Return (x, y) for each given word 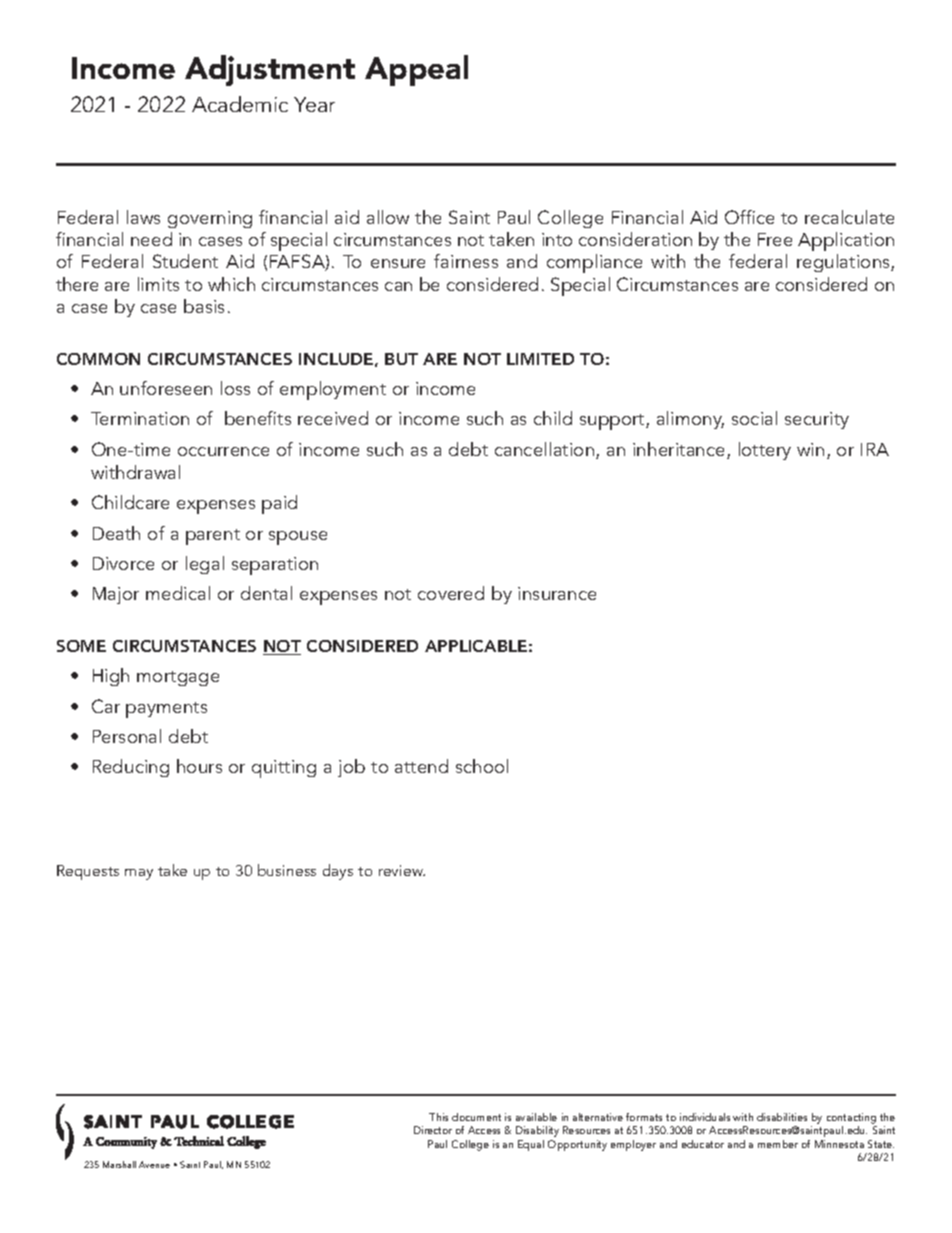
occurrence (223, 451)
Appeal (416, 70)
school (482, 766)
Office (749, 217)
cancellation (544, 449)
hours (199, 766)
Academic (240, 104)
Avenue (154, 1164)
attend (421, 766)
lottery (765, 451)
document (476, 1117)
